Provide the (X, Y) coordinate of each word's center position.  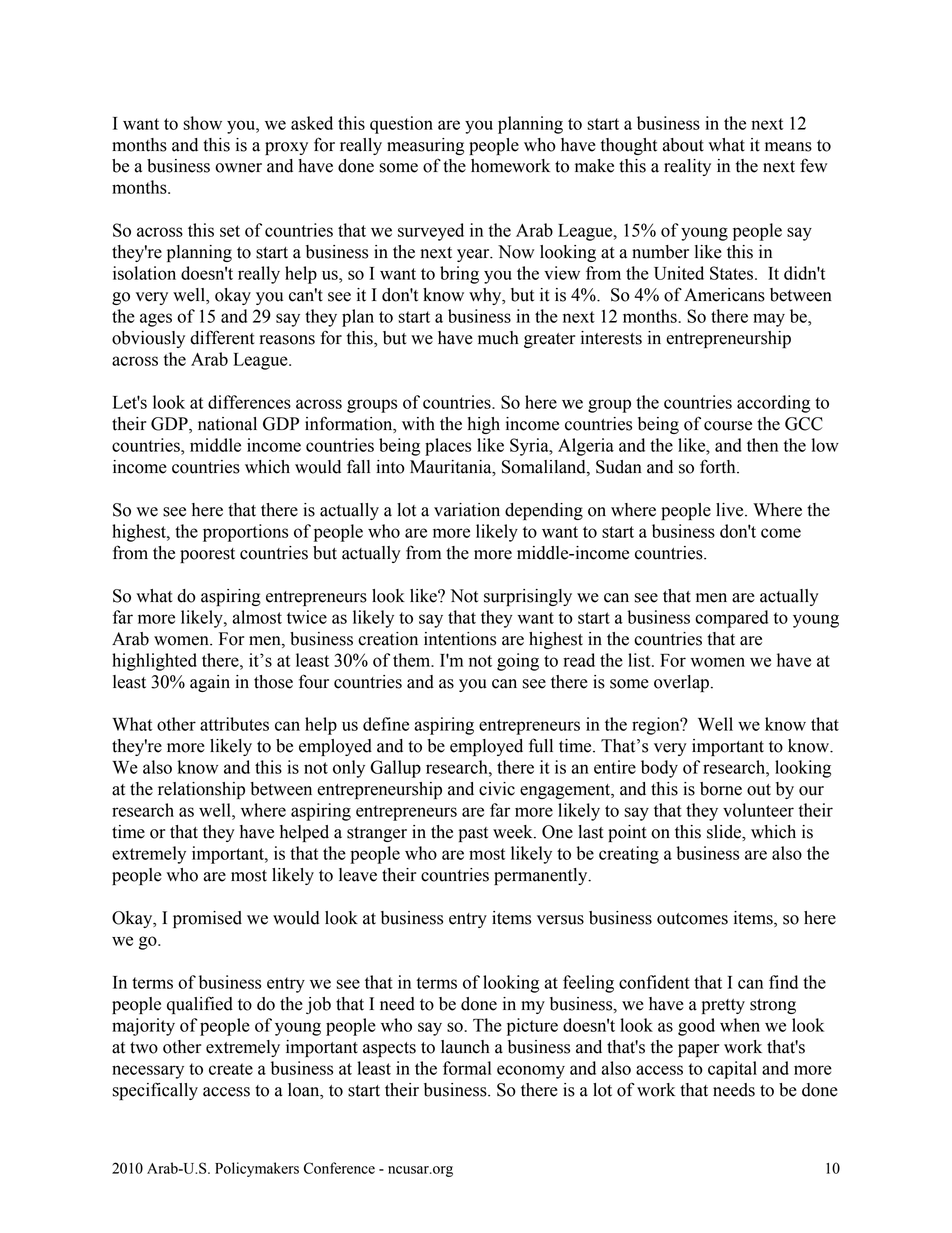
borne (721, 789)
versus (560, 920)
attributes (234, 724)
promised (207, 919)
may (769, 320)
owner (238, 168)
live (731, 510)
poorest (207, 555)
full (541, 745)
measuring (425, 146)
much (498, 338)
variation (467, 510)
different (222, 337)
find (783, 982)
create (231, 1069)
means (788, 147)
